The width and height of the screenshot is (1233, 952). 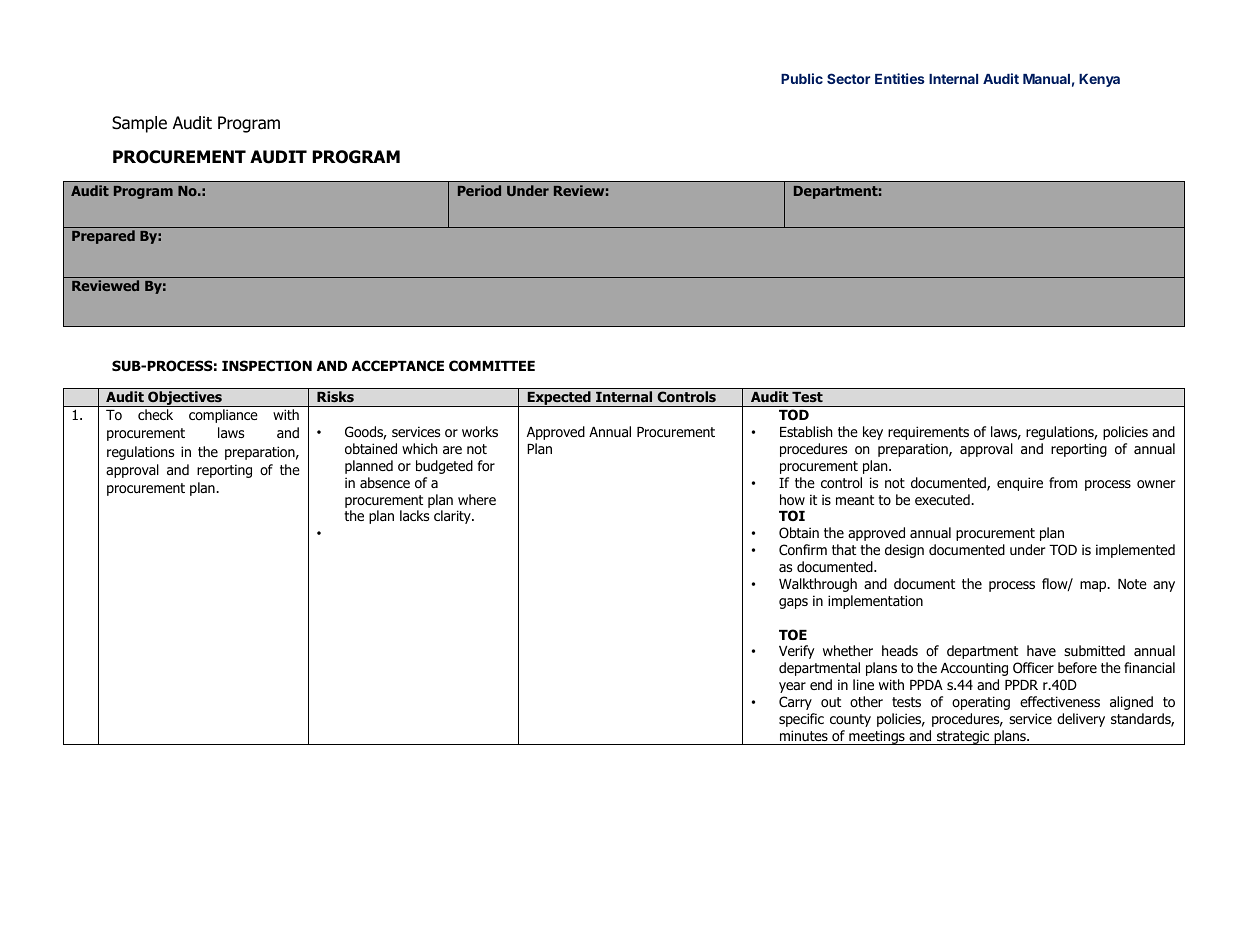 I want to click on Kenya, so click(x=1099, y=80).
